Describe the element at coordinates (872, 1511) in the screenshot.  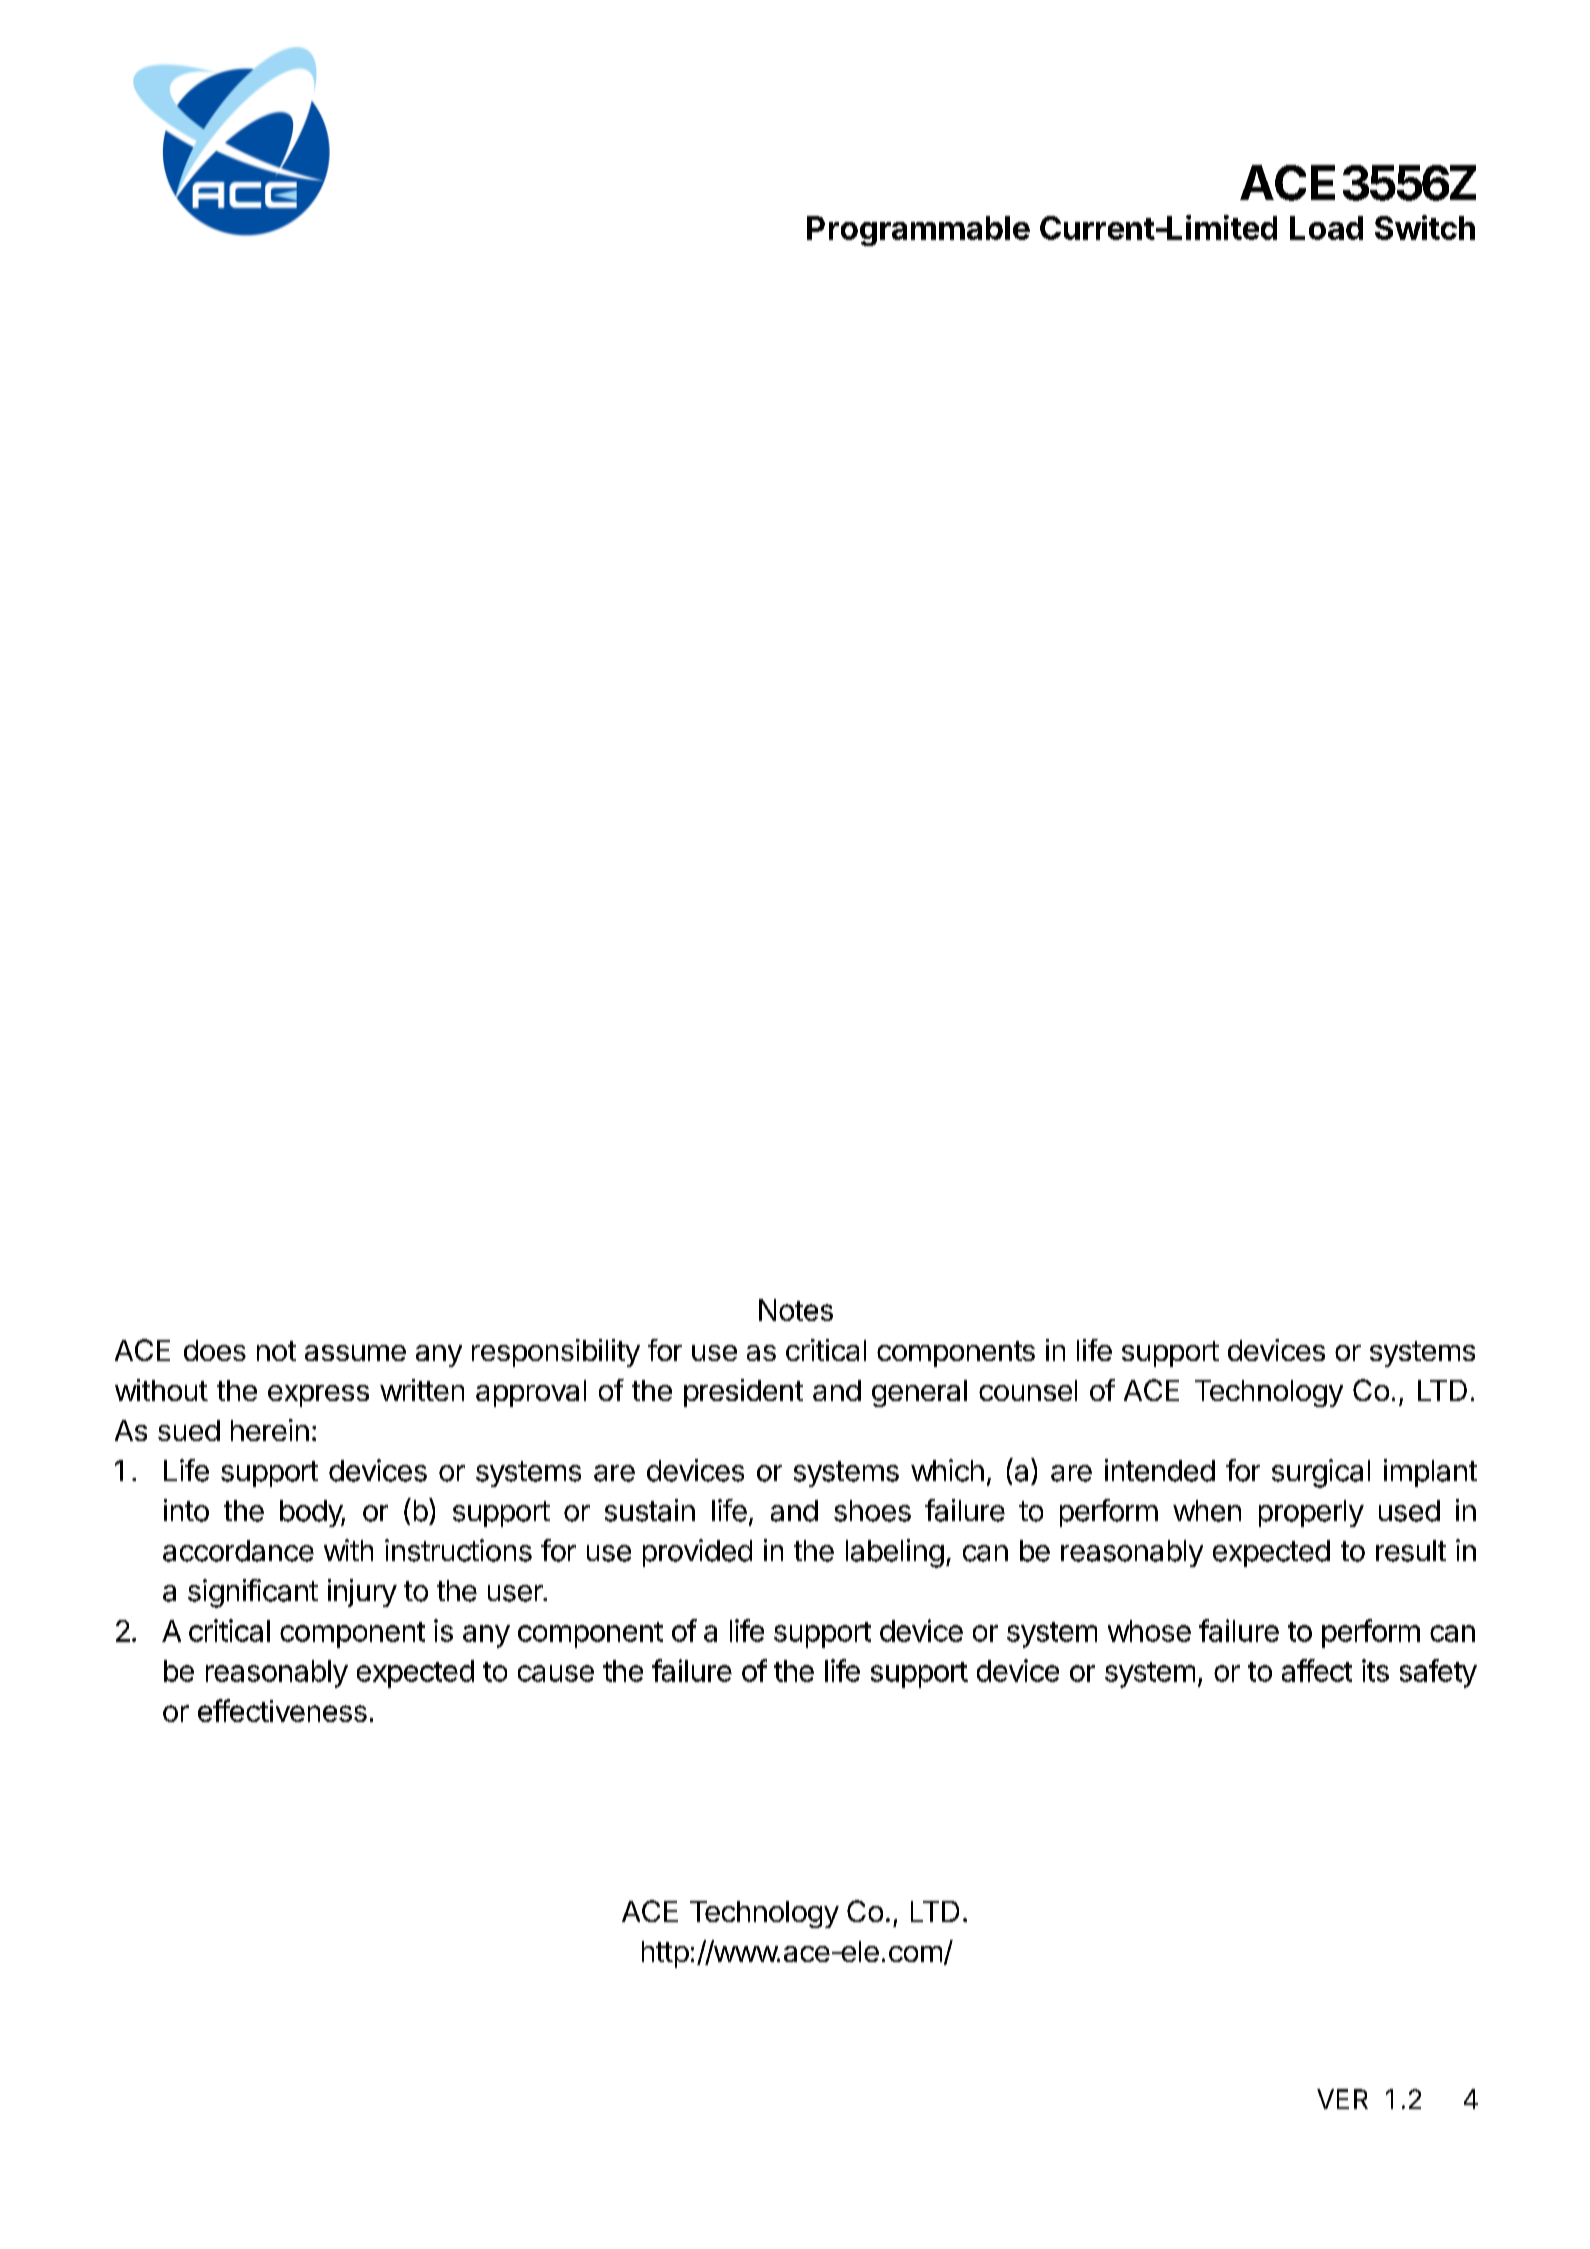
I see `shoes` at that location.
